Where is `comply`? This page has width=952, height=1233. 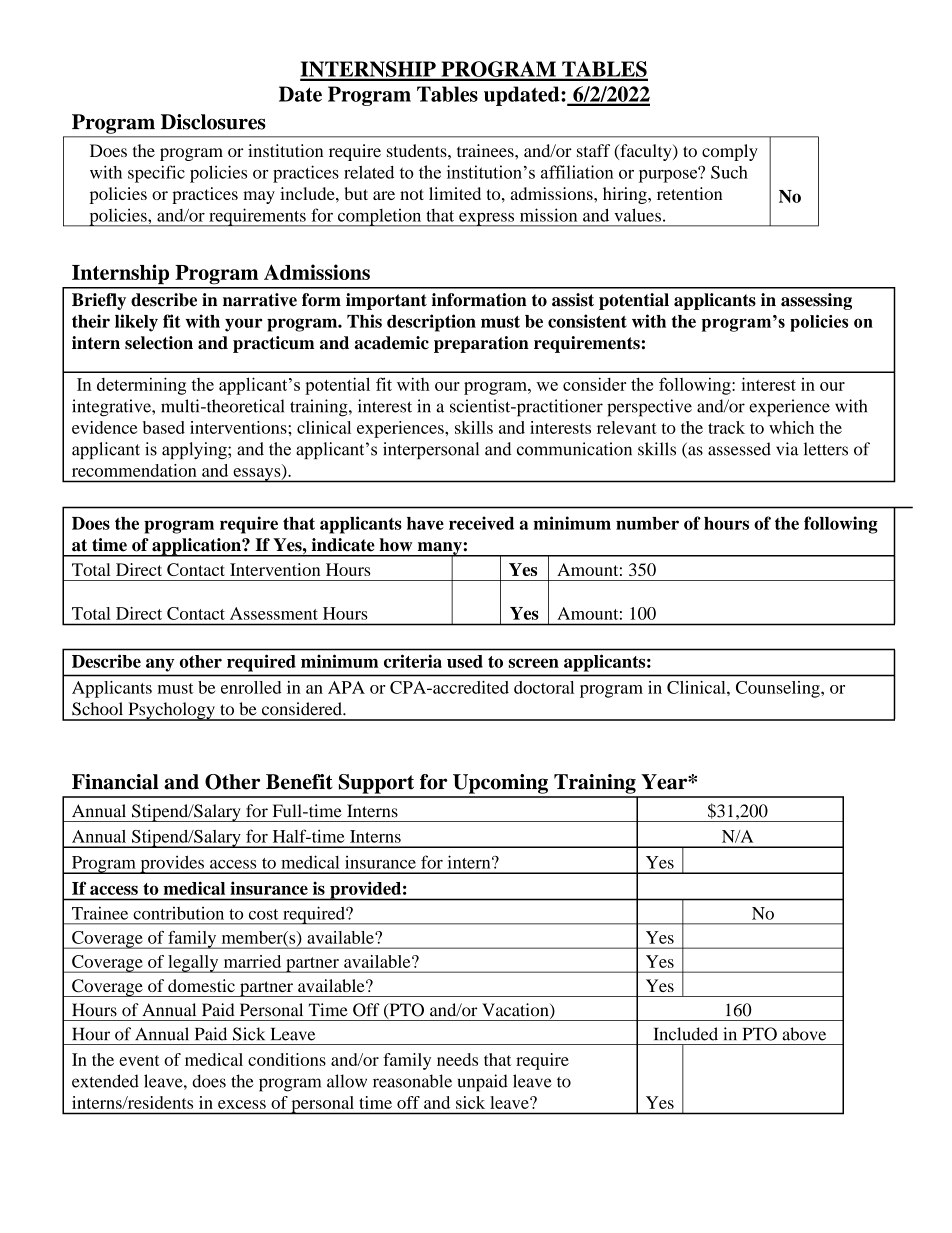 comply is located at coordinates (730, 152).
